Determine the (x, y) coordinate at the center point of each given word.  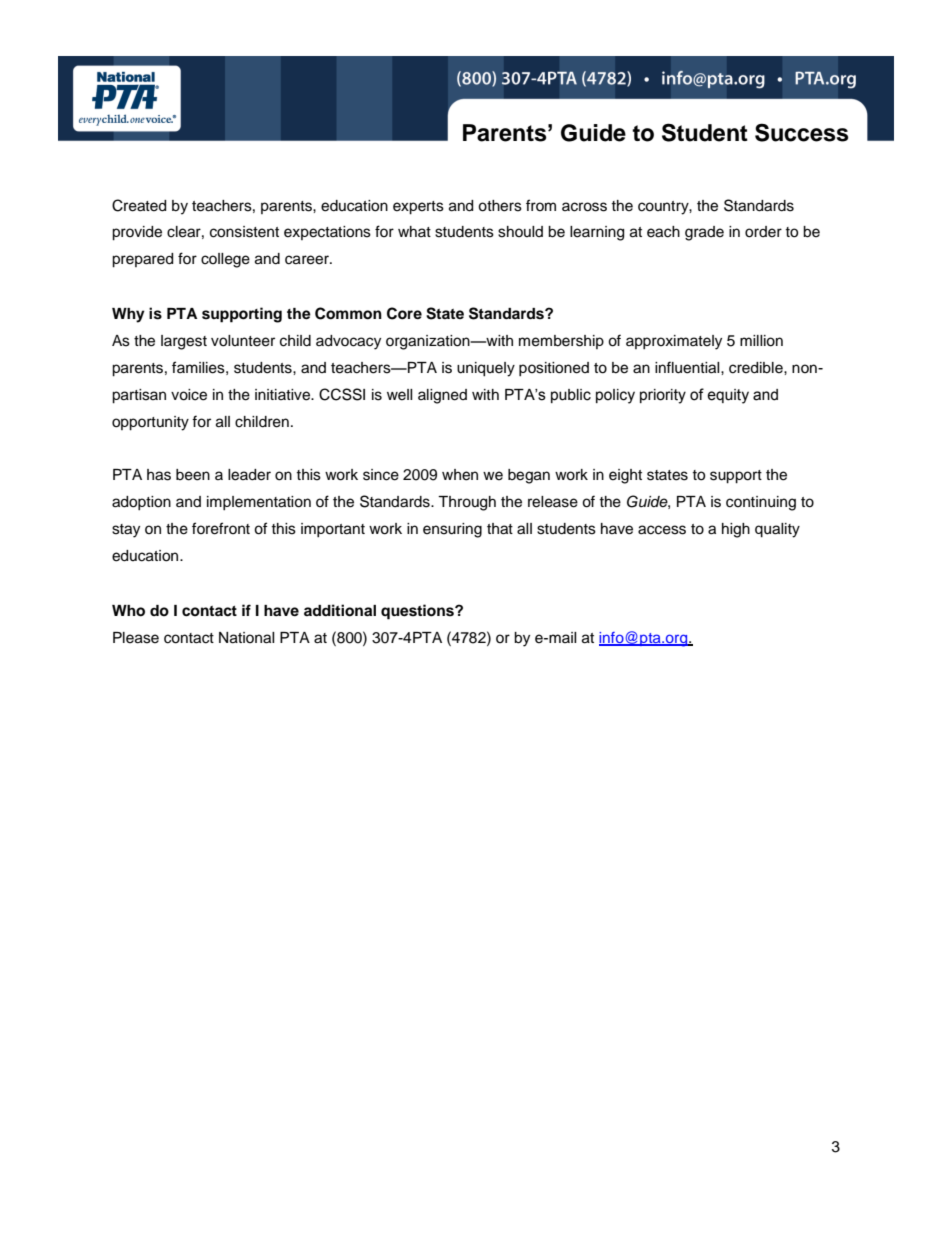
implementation (259, 503)
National (247, 638)
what (414, 231)
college (225, 260)
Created (139, 205)
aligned (442, 396)
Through (467, 503)
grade (704, 233)
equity (728, 396)
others (500, 206)
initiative (283, 395)
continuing (761, 503)
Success (802, 132)
